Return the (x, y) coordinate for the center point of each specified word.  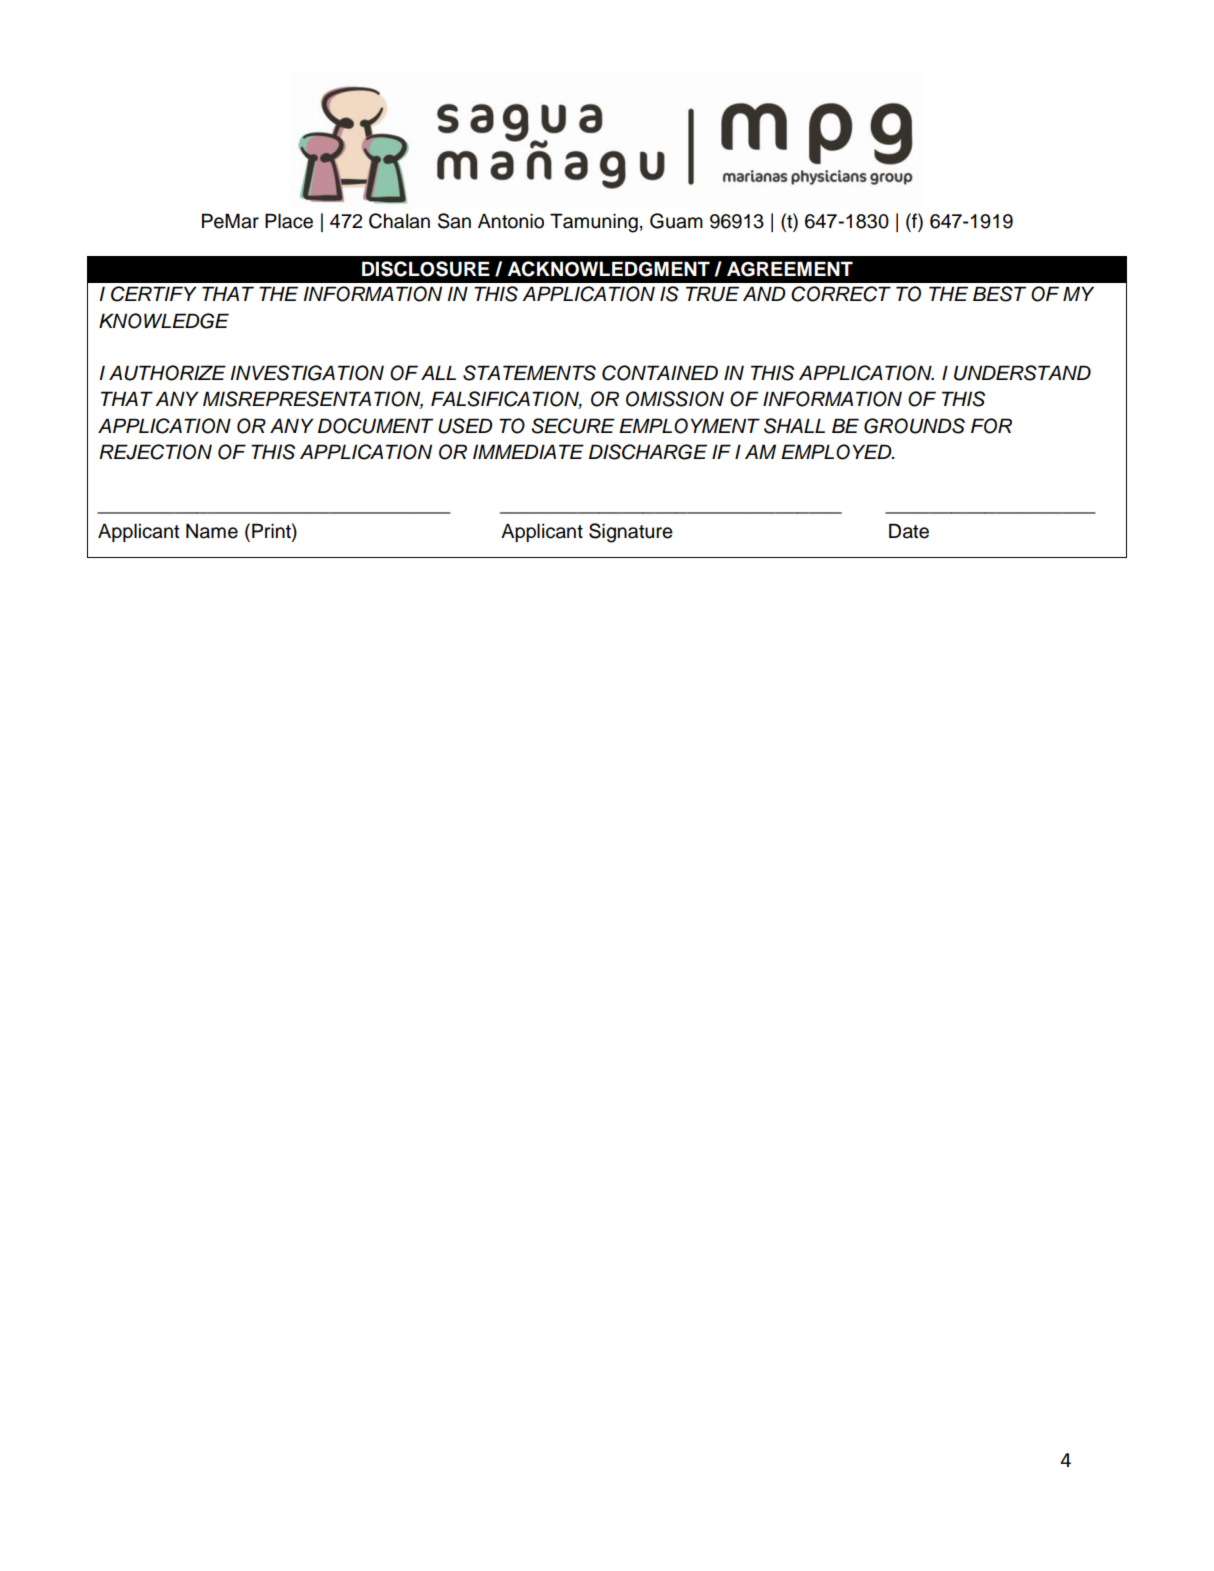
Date (909, 531)
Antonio (511, 221)
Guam (676, 221)
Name (212, 531)
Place (289, 221)
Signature (631, 533)
